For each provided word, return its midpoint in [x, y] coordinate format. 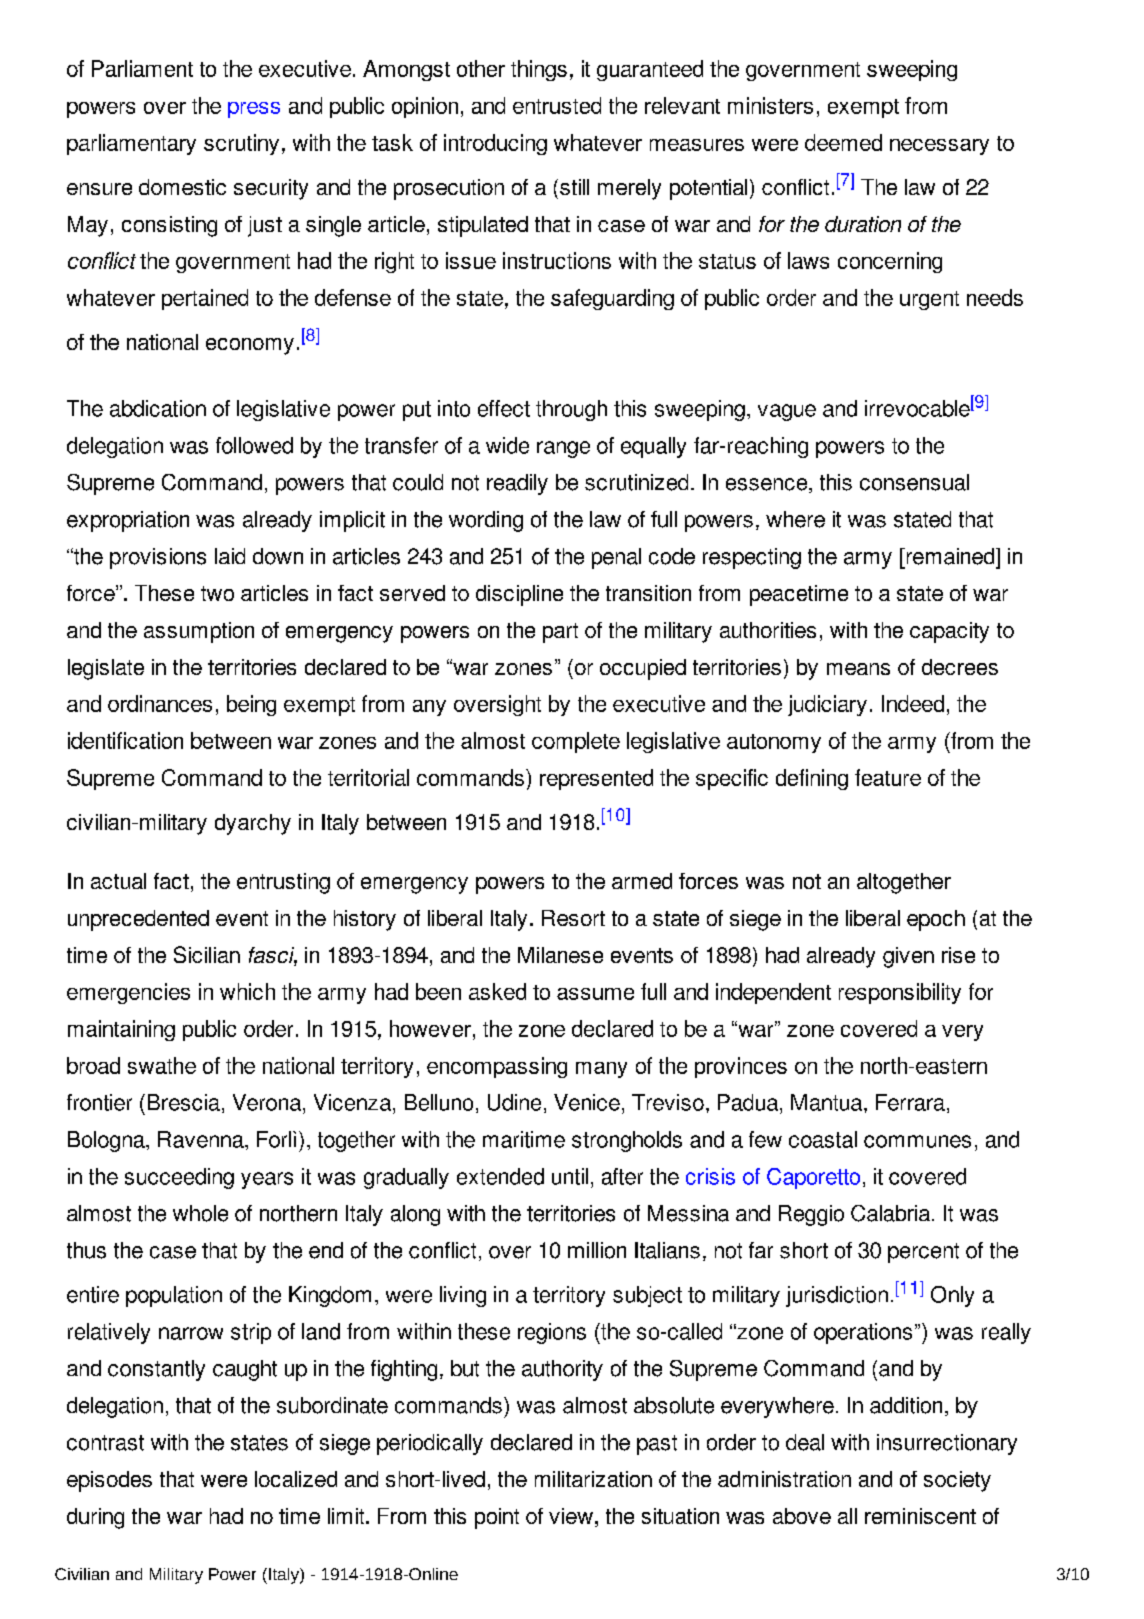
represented [596, 779]
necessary [939, 147]
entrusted [557, 105]
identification [125, 740]
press [254, 110]
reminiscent [920, 1516]
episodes [109, 1481]
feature [888, 777]
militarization [593, 1479]
